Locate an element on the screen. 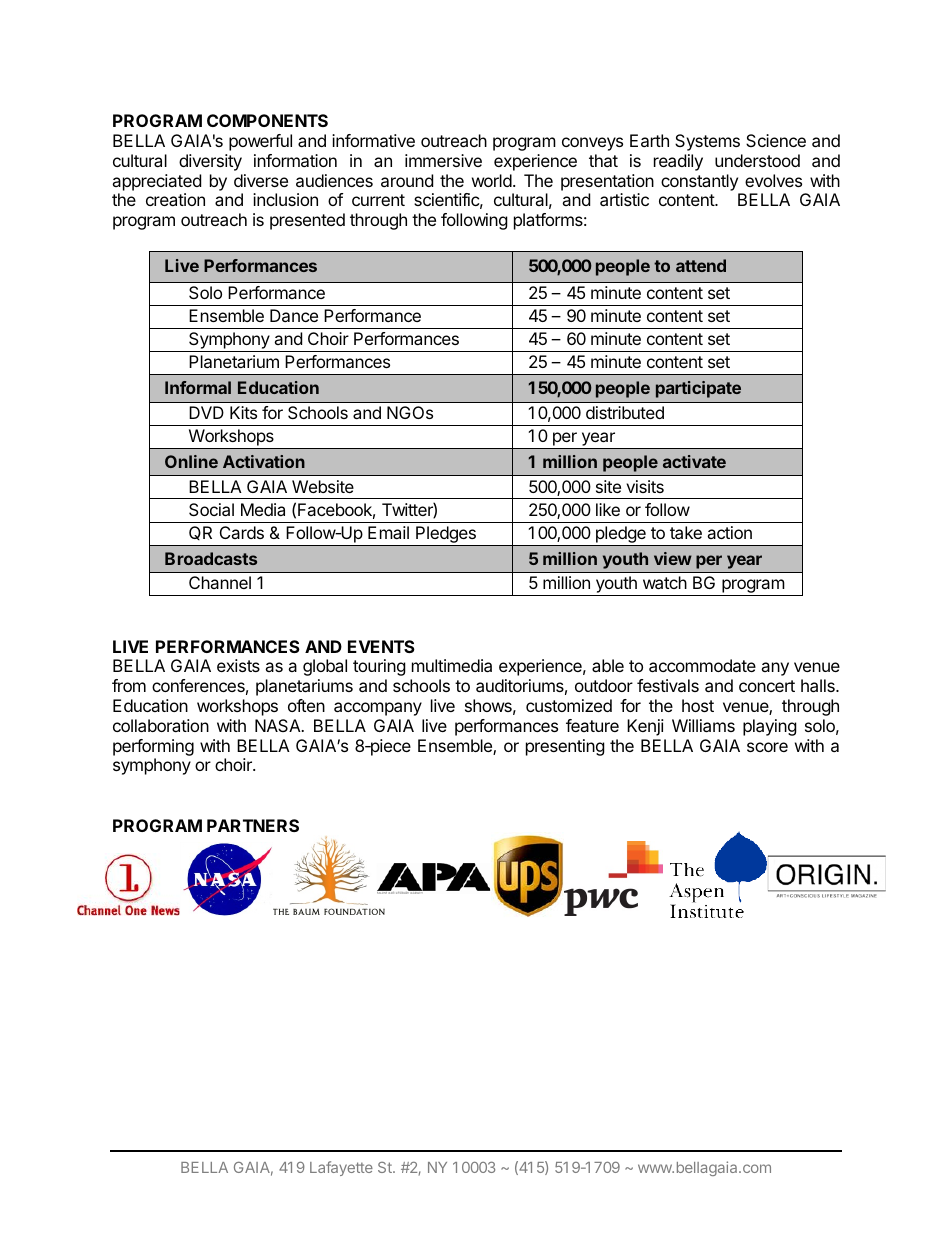  understood is located at coordinates (757, 160).
